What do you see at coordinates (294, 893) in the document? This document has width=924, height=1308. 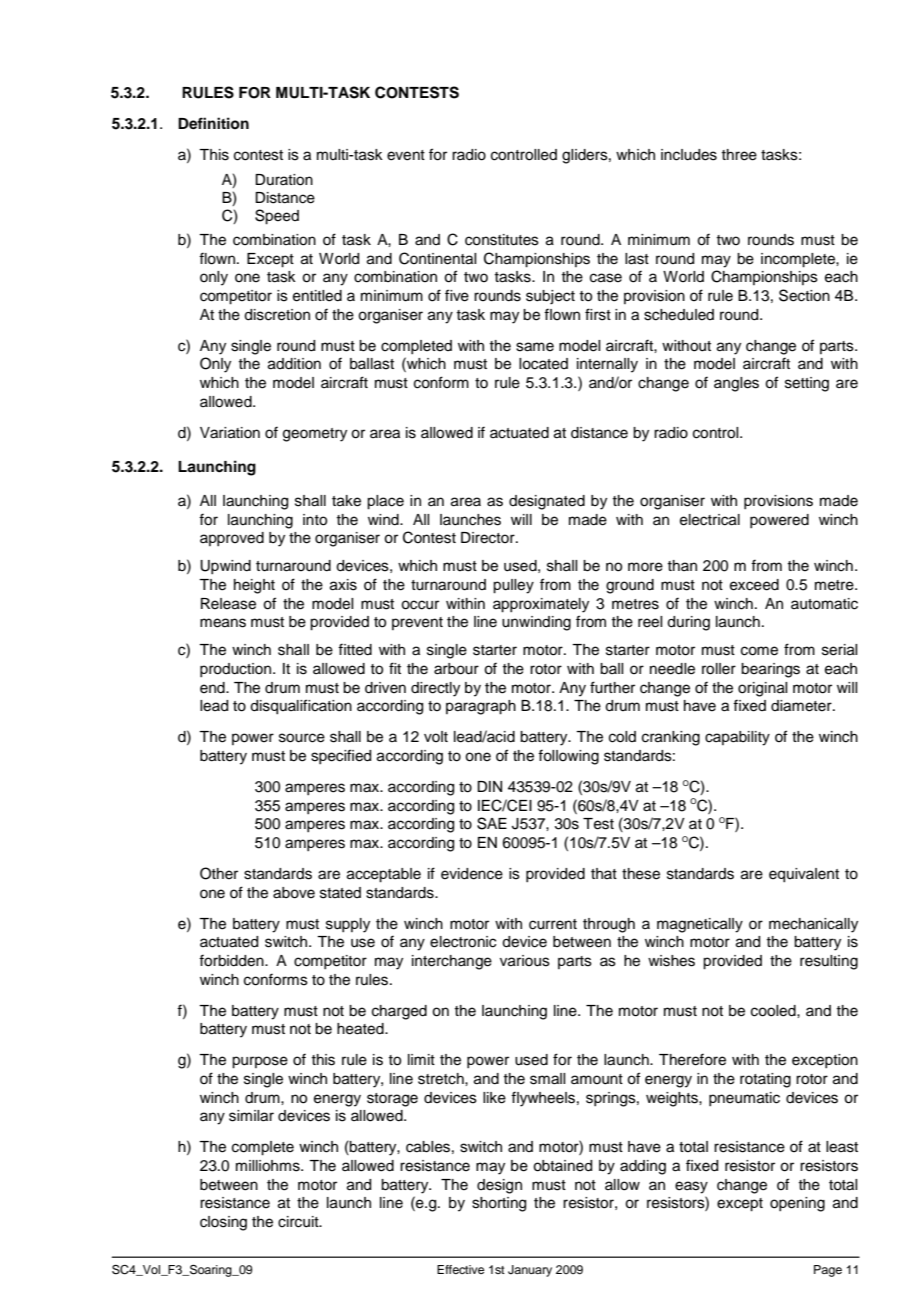 I see `above` at bounding box center [294, 893].
